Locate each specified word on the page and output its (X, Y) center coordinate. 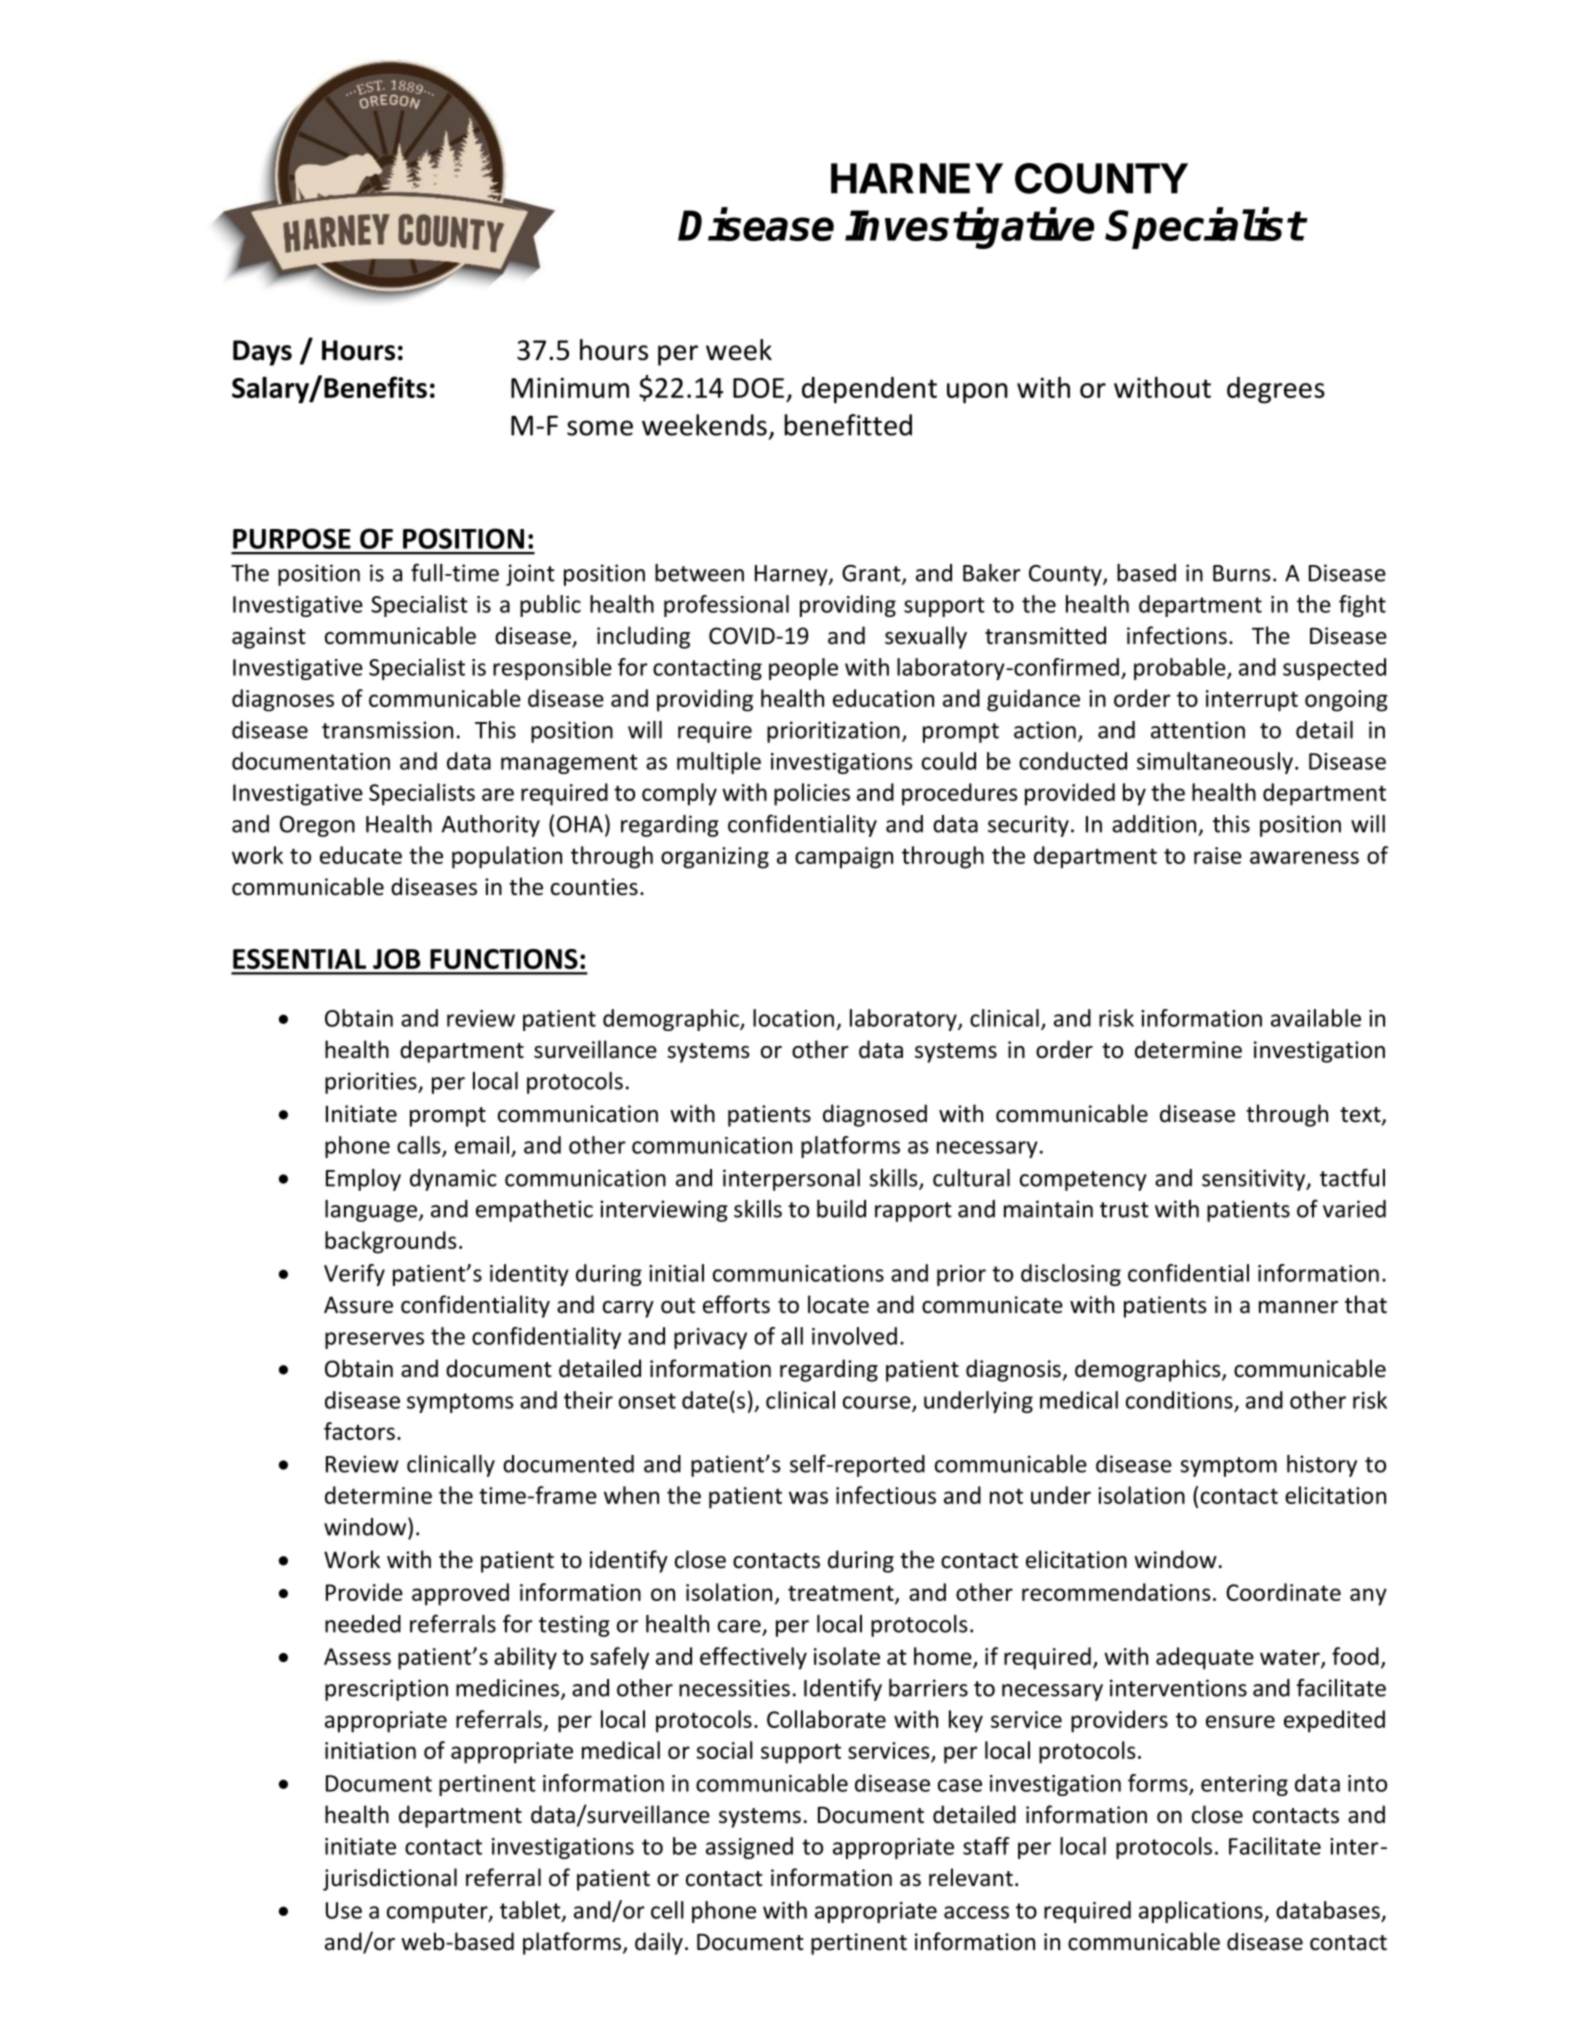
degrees (1276, 390)
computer (438, 1913)
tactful (1352, 1177)
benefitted (848, 425)
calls (420, 1146)
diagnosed (875, 1115)
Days (262, 353)
